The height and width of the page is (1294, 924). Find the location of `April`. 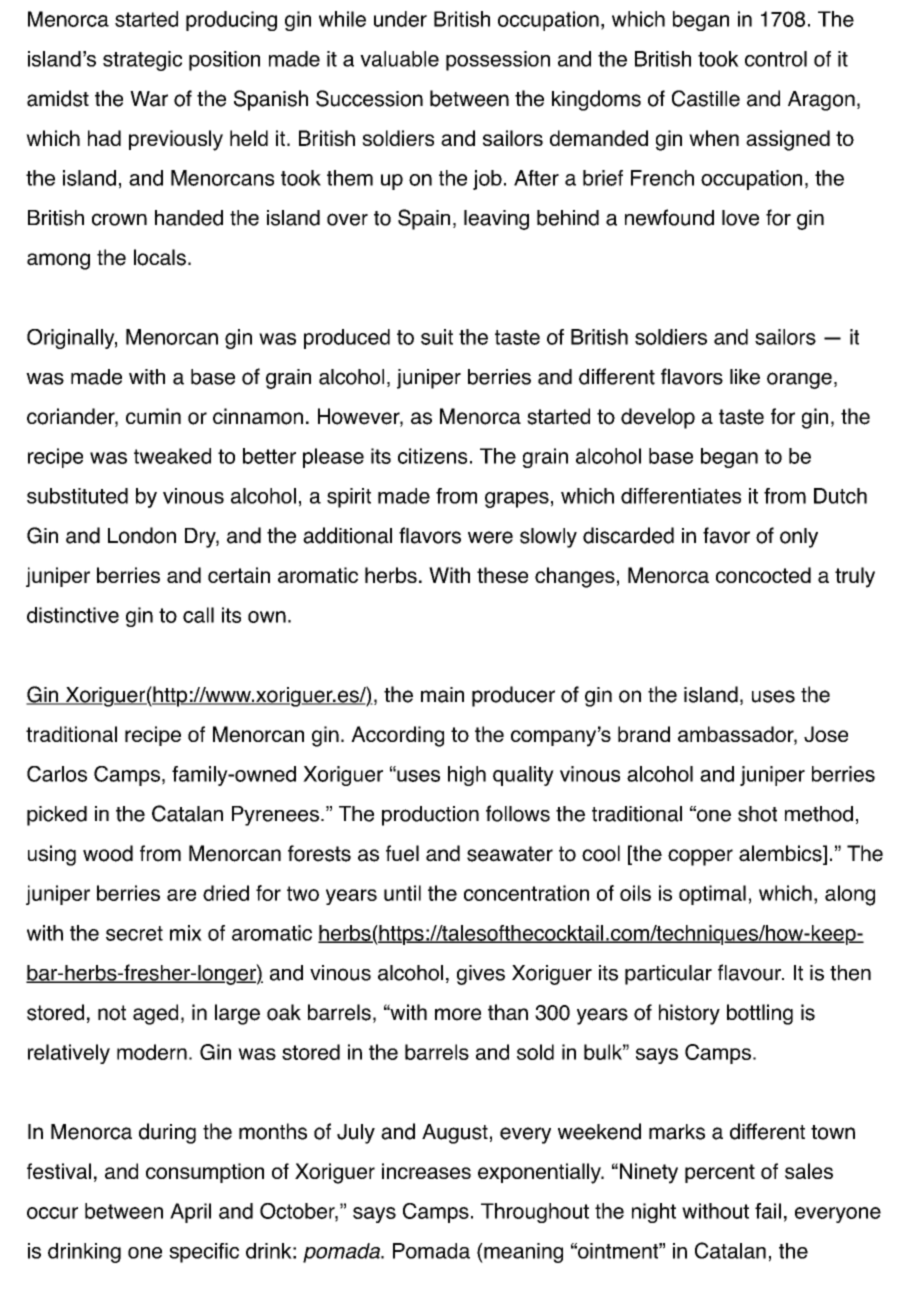

April is located at coordinates (190, 1213).
